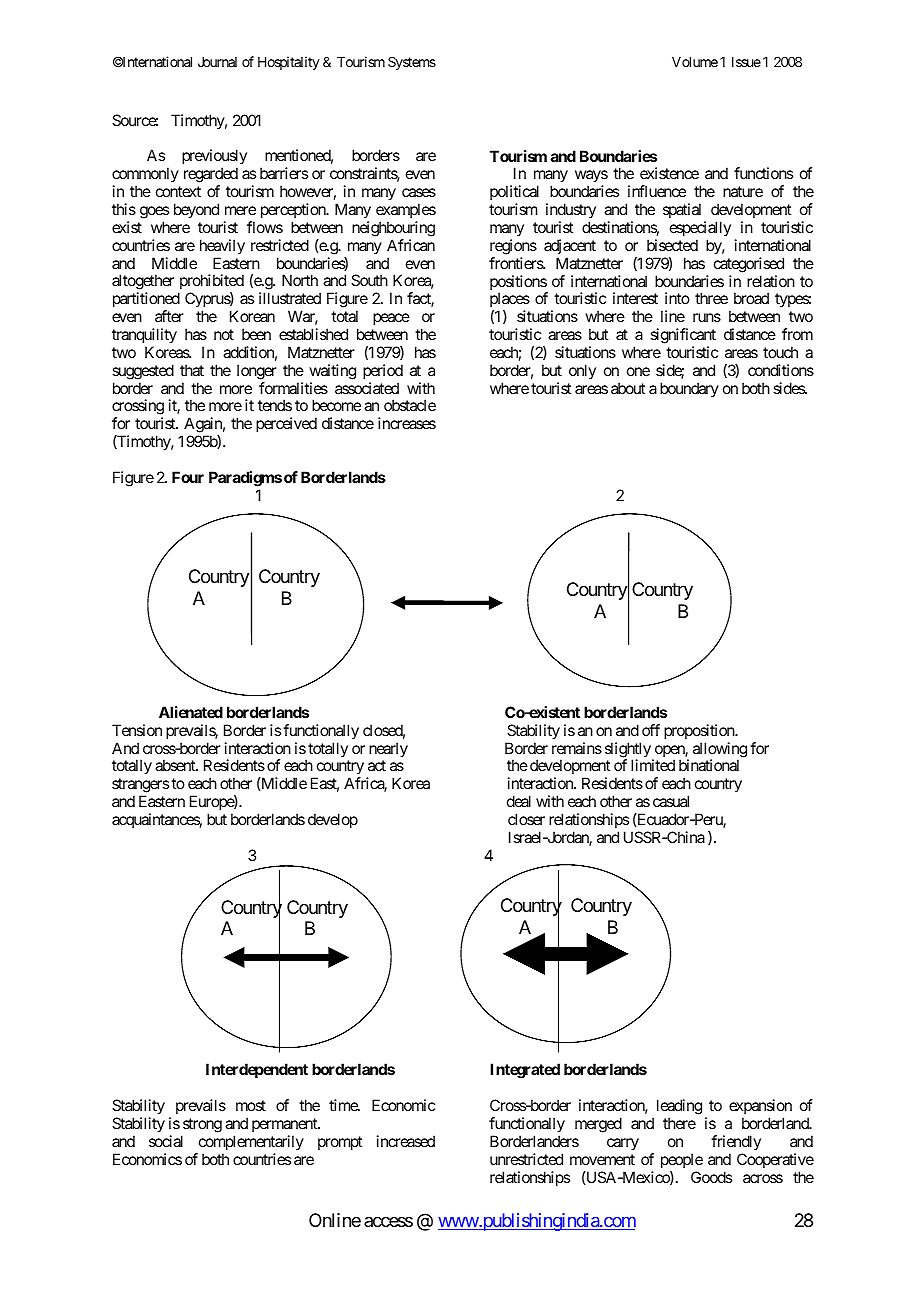 The width and height of the screenshot is (924, 1308). I want to click on associated, so click(367, 388).
